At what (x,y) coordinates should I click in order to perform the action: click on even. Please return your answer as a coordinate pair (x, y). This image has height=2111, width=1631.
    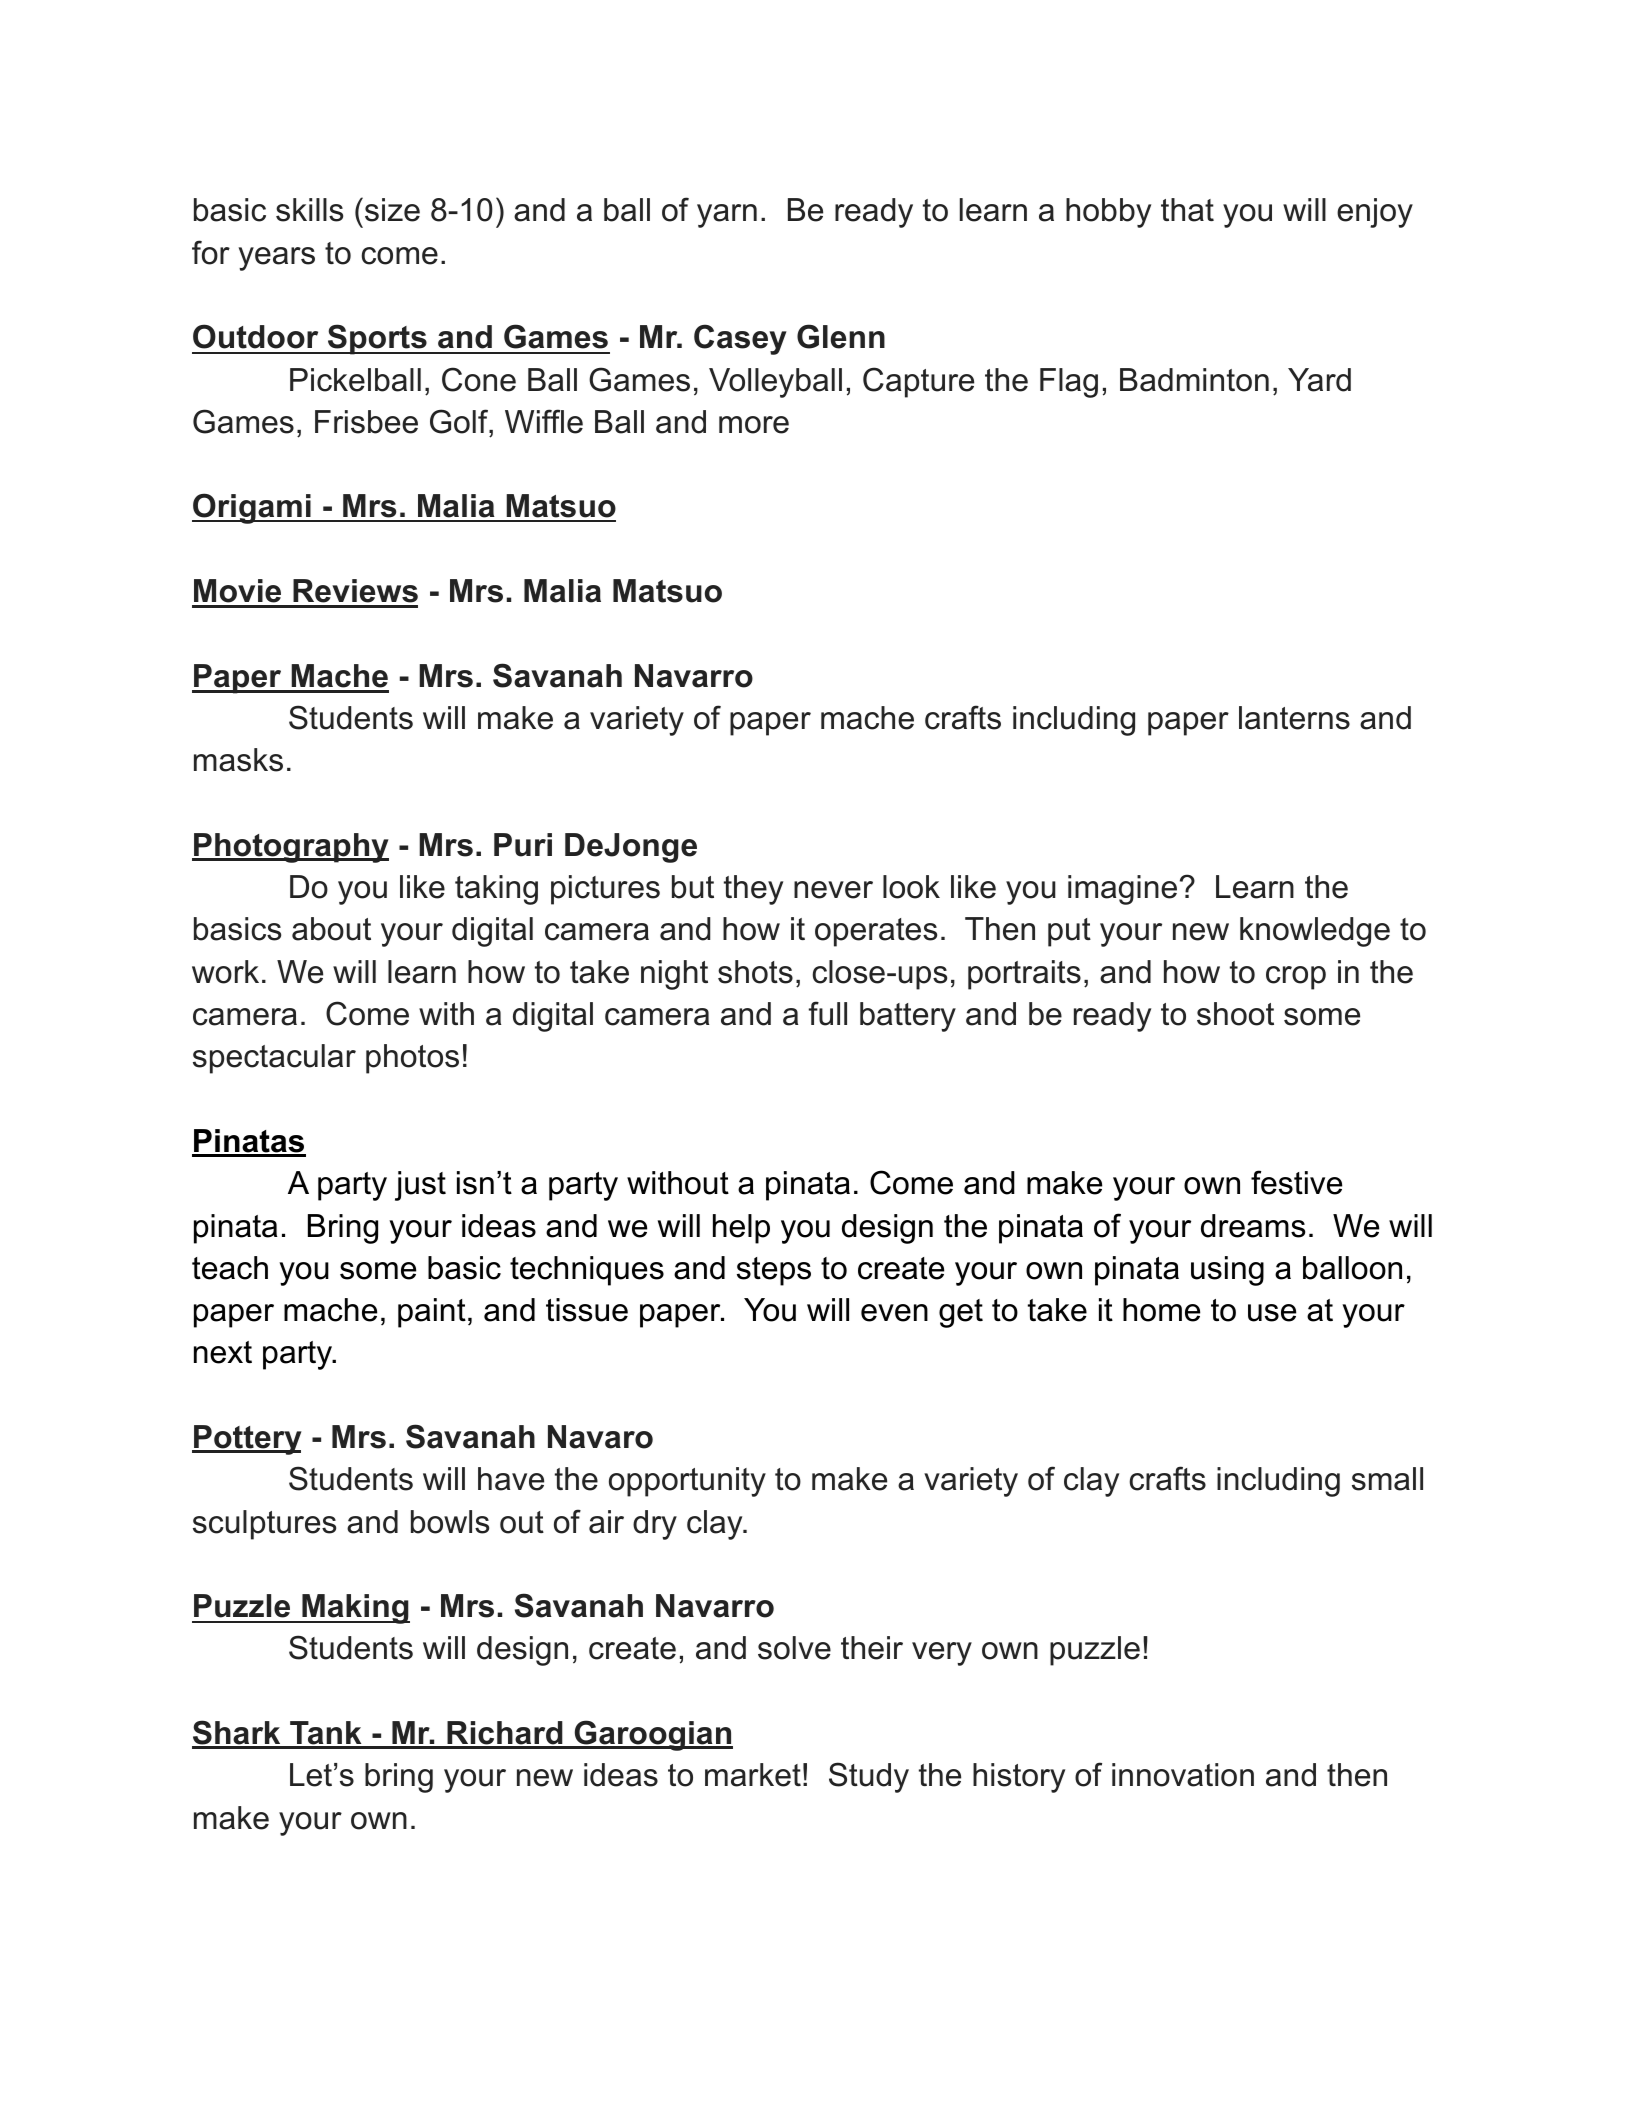
    Looking at the image, I should click on (894, 1313).
